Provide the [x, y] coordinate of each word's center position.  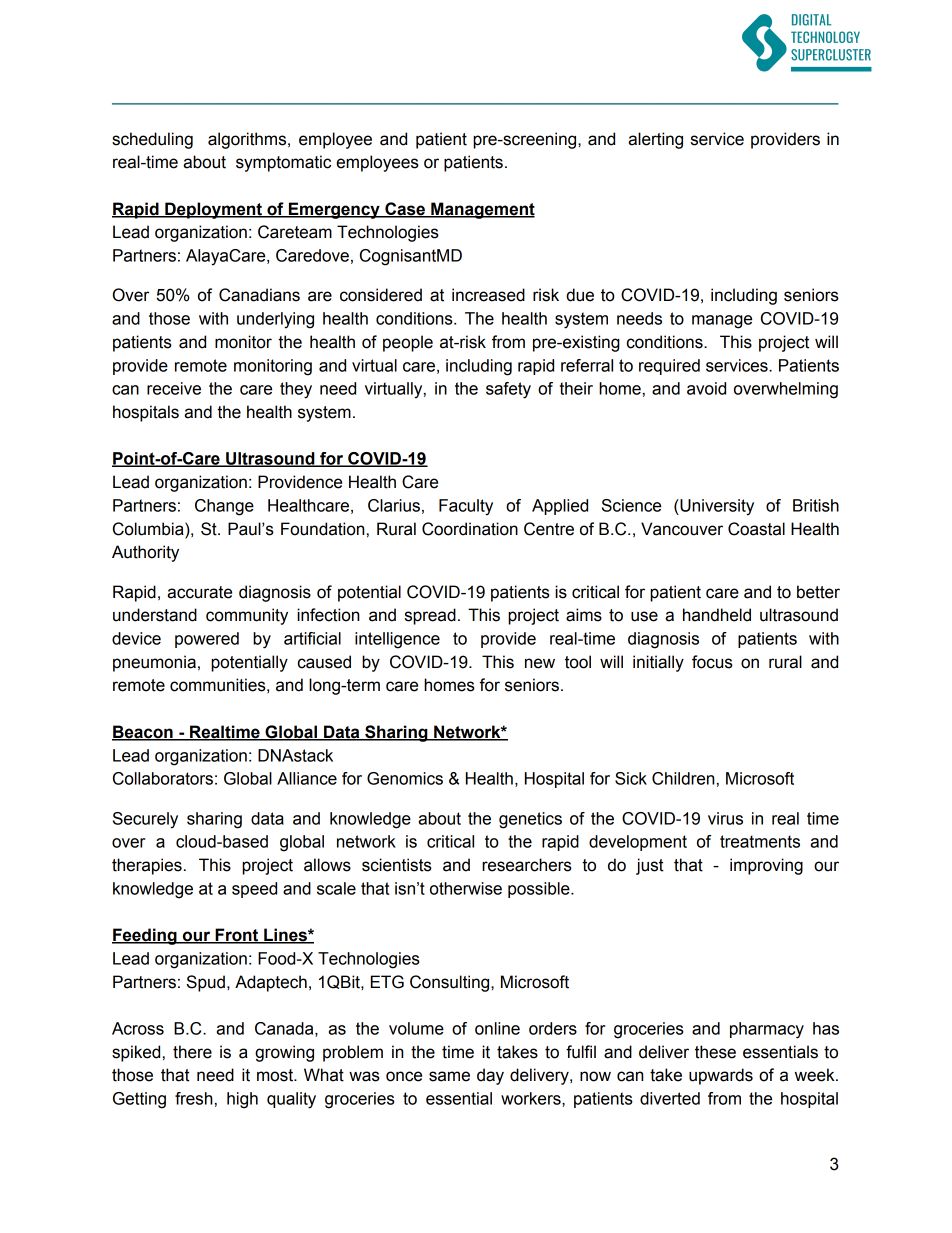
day [490, 1076]
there [192, 1052]
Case [405, 209]
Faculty [466, 507]
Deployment [213, 210]
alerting [655, 140]
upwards [721, 1076]
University [716, 507]
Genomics [405, 778]
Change [224, 507]
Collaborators [163, 778]
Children [683, 778]
